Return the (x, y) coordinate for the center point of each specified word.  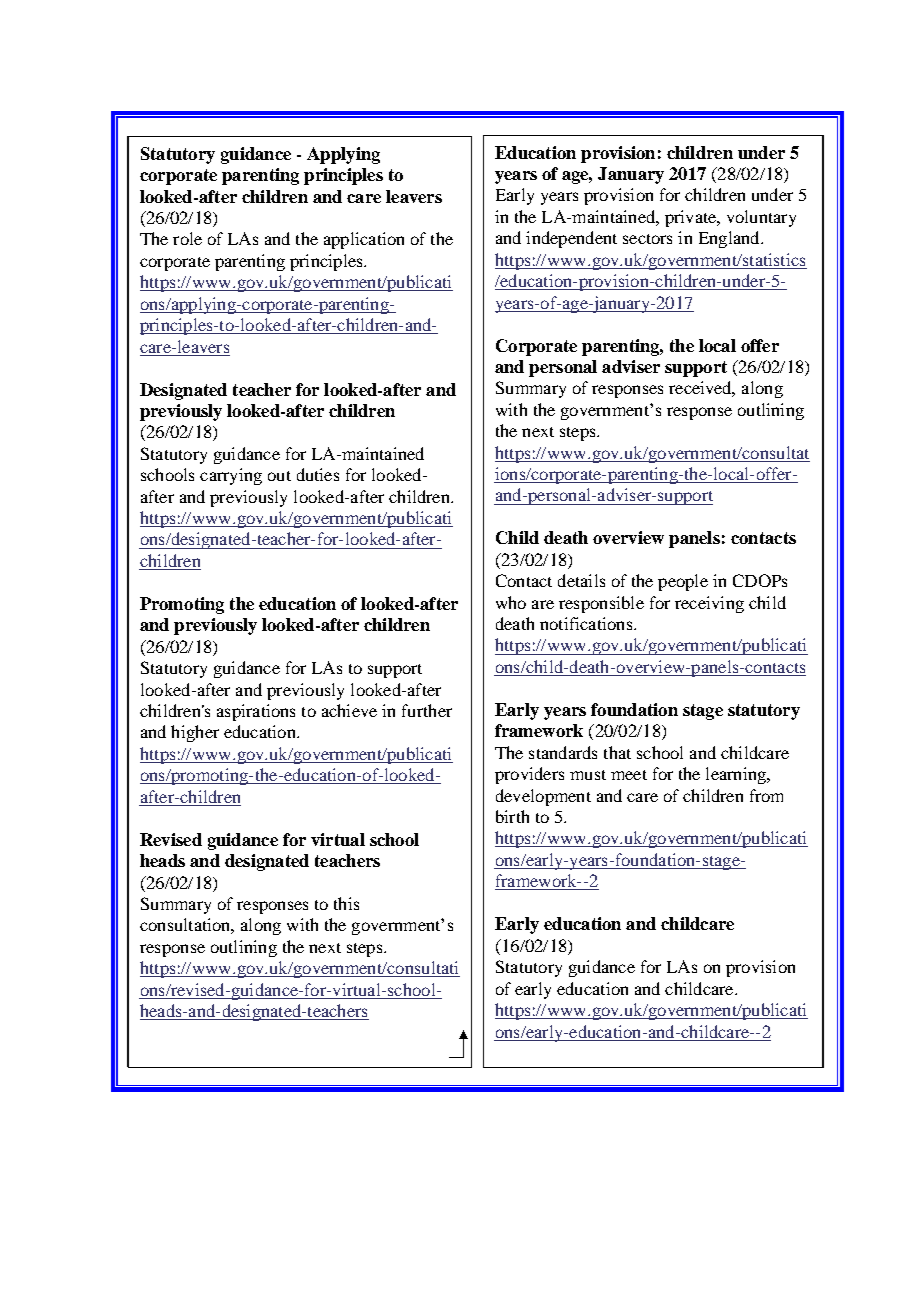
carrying (231, 476)
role (187, 238)
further (427, 710)
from (766, 795)
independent (571, 239)
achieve (349, 710)
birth (512, 816)
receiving (709, 604)
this (346, 903)
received (702, 389)
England (730, 239)
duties (318, 474)
